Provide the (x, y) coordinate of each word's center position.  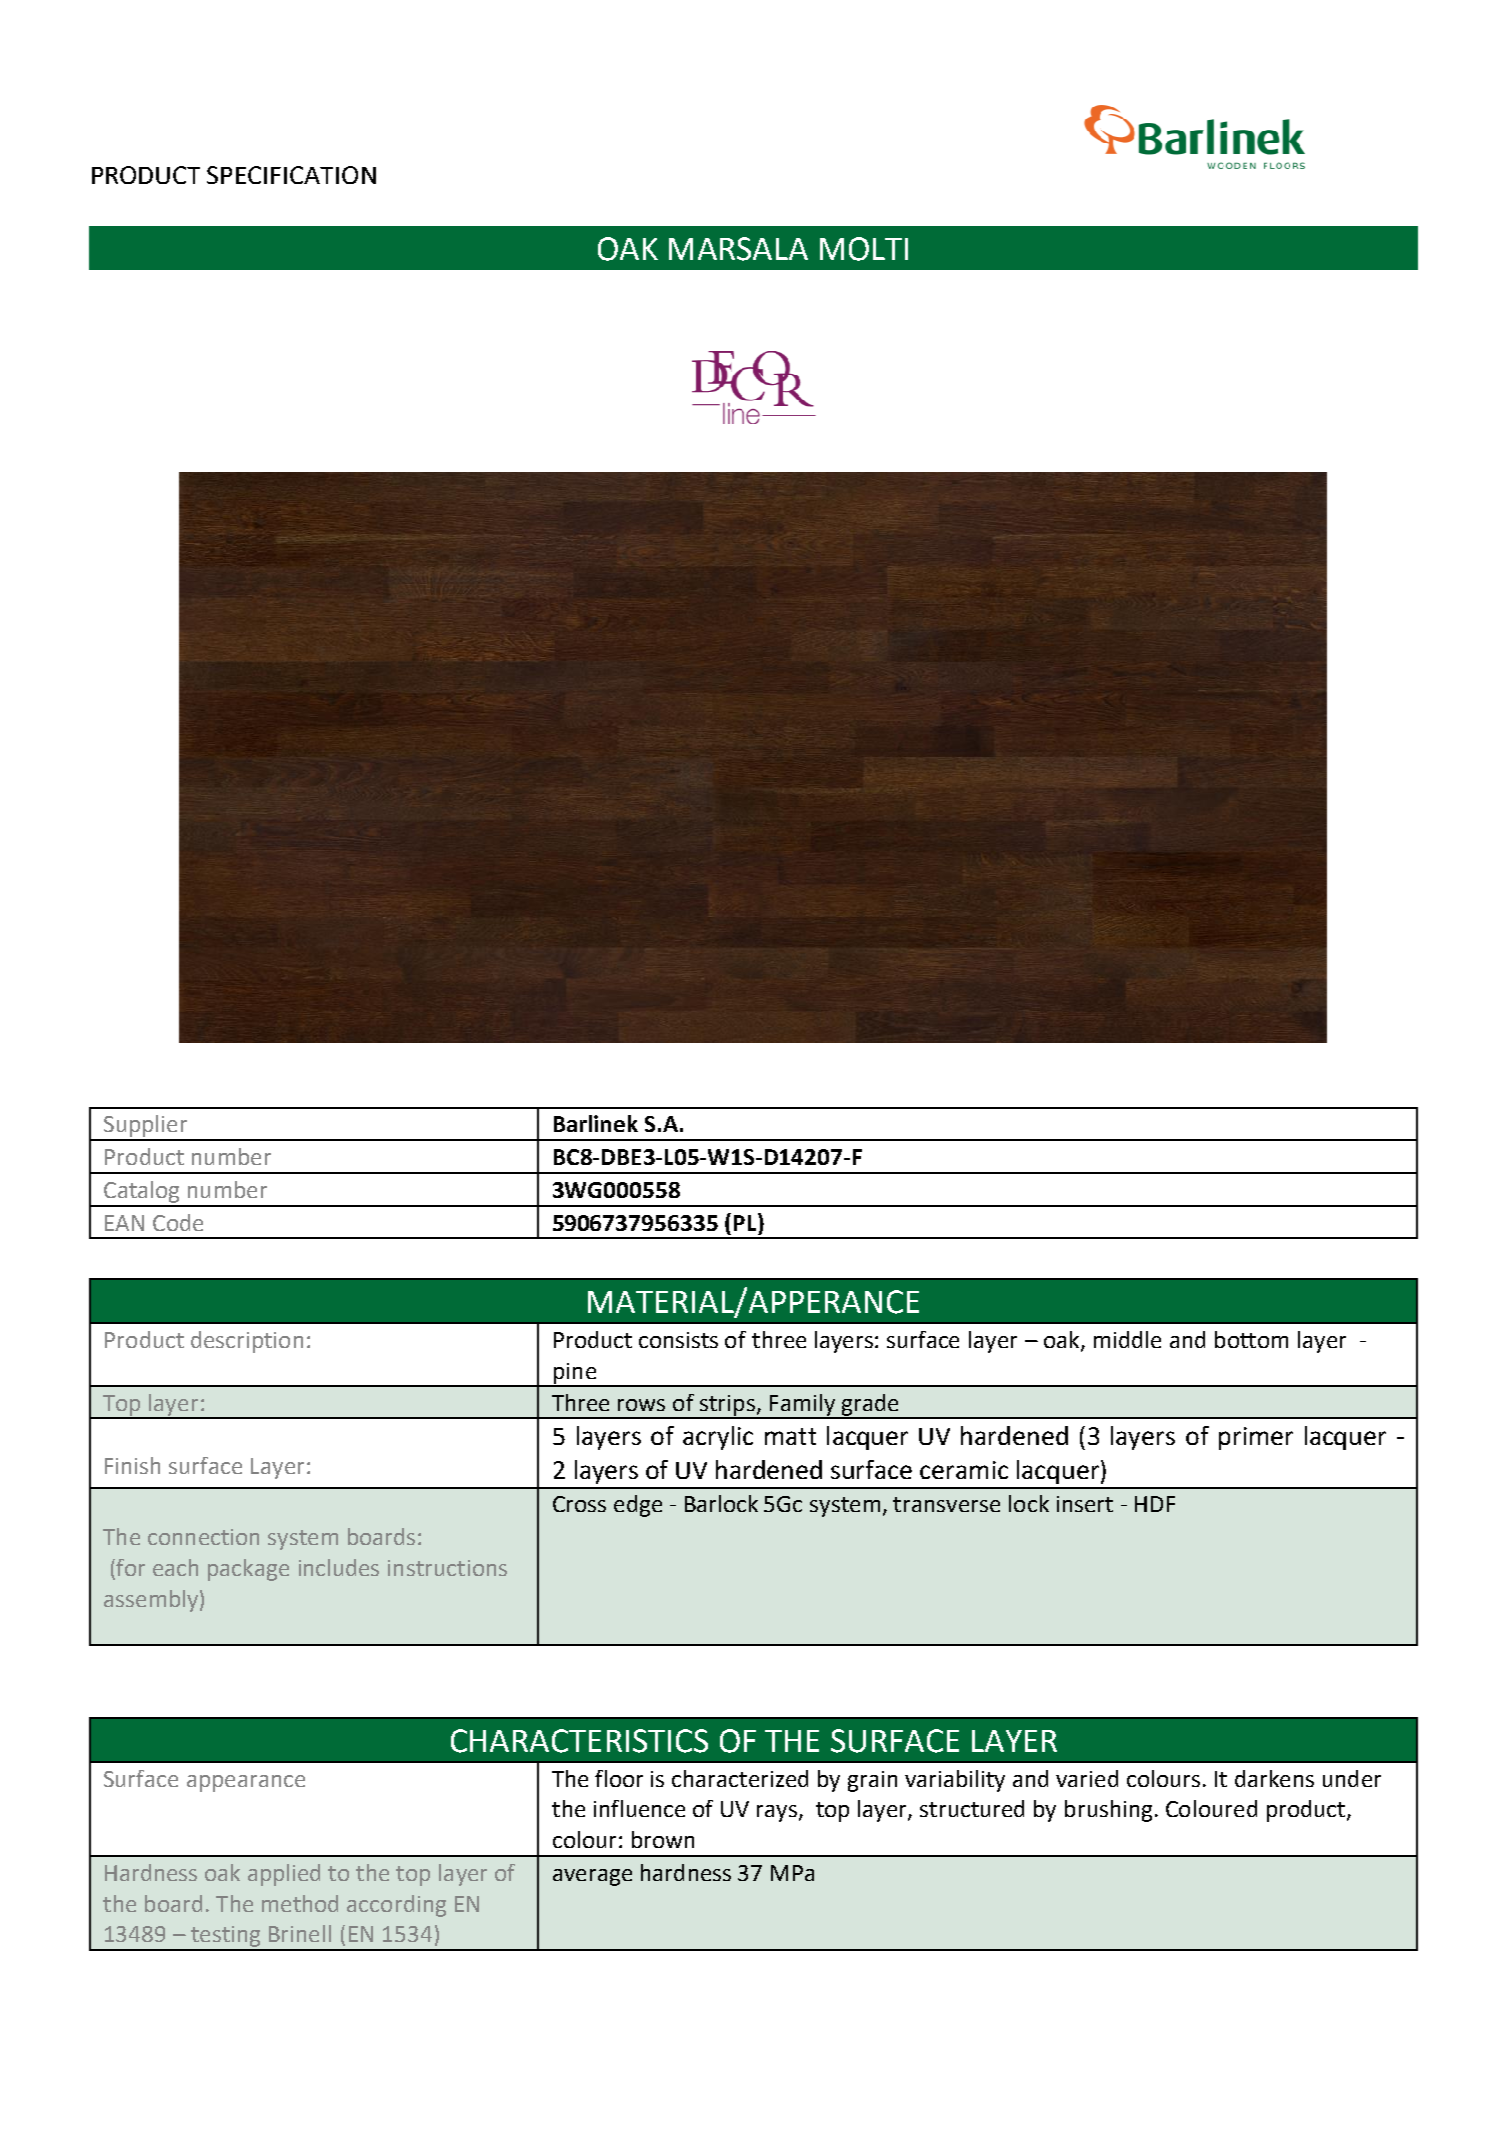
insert (1085, 1504)
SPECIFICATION (291, 175)
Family (802, 1406)
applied (284, 1875)
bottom (1251, 1339)
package (248, 1570)
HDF (1155, 1504)
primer (1256, 1438)
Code (178, 1222)
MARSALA (738, 249)
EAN (124, 1223)
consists (678, 1340)
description (247, 1342)
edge (638, 1506)
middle (1127, 1339)
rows (641, 1405)
